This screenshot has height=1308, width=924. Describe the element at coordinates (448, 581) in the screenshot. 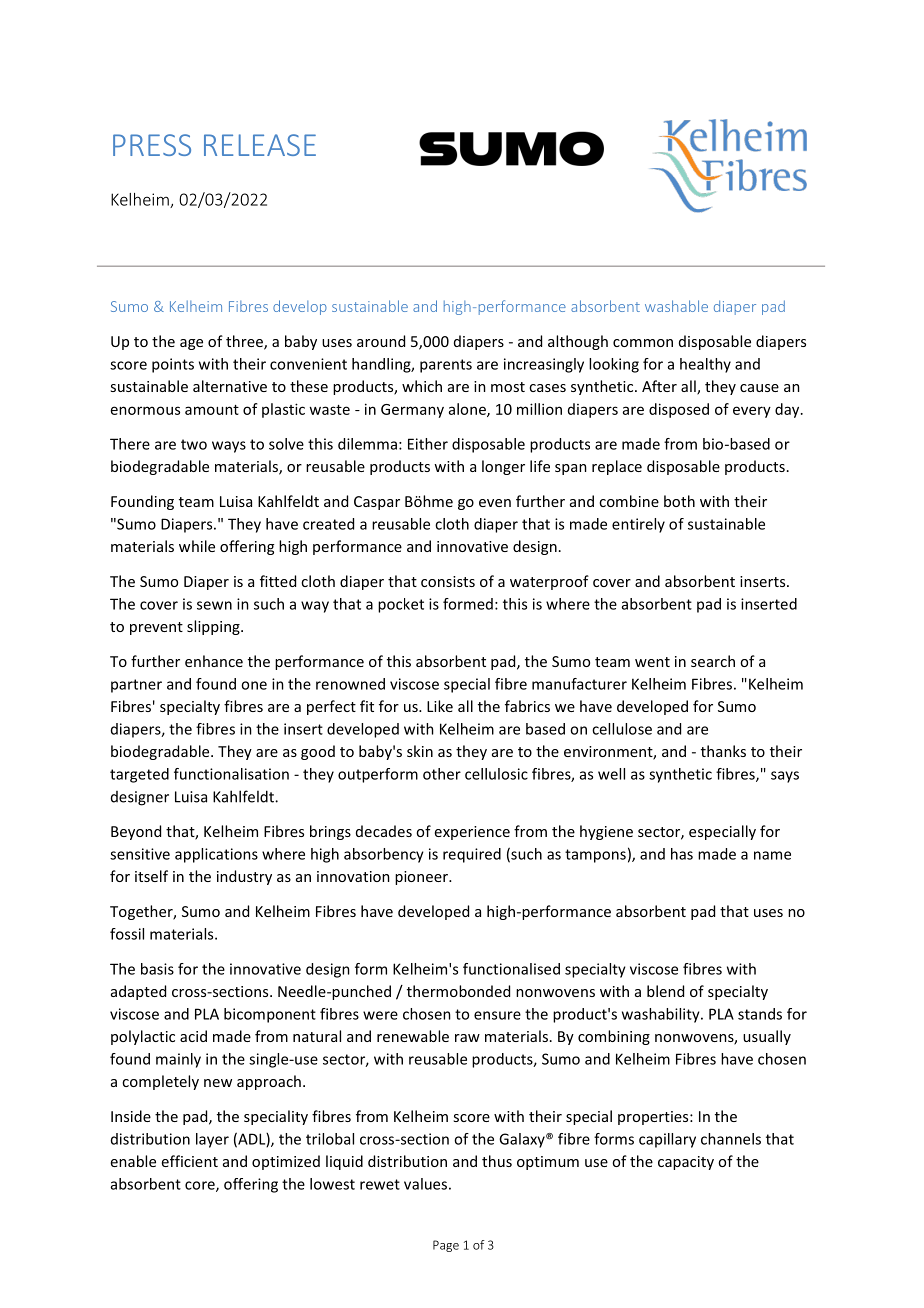

I see `consists` at that location.
